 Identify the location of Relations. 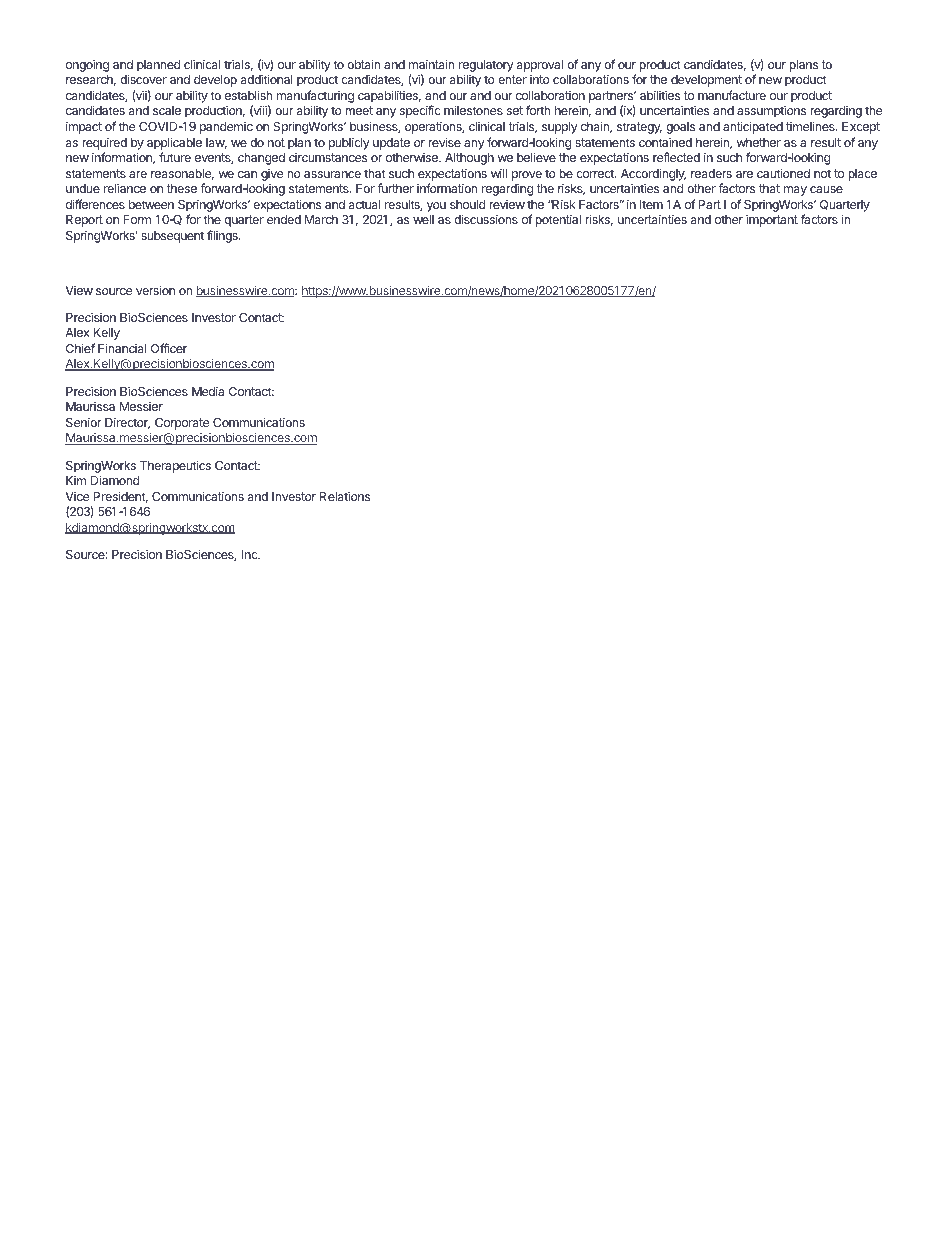
(345, 496).
